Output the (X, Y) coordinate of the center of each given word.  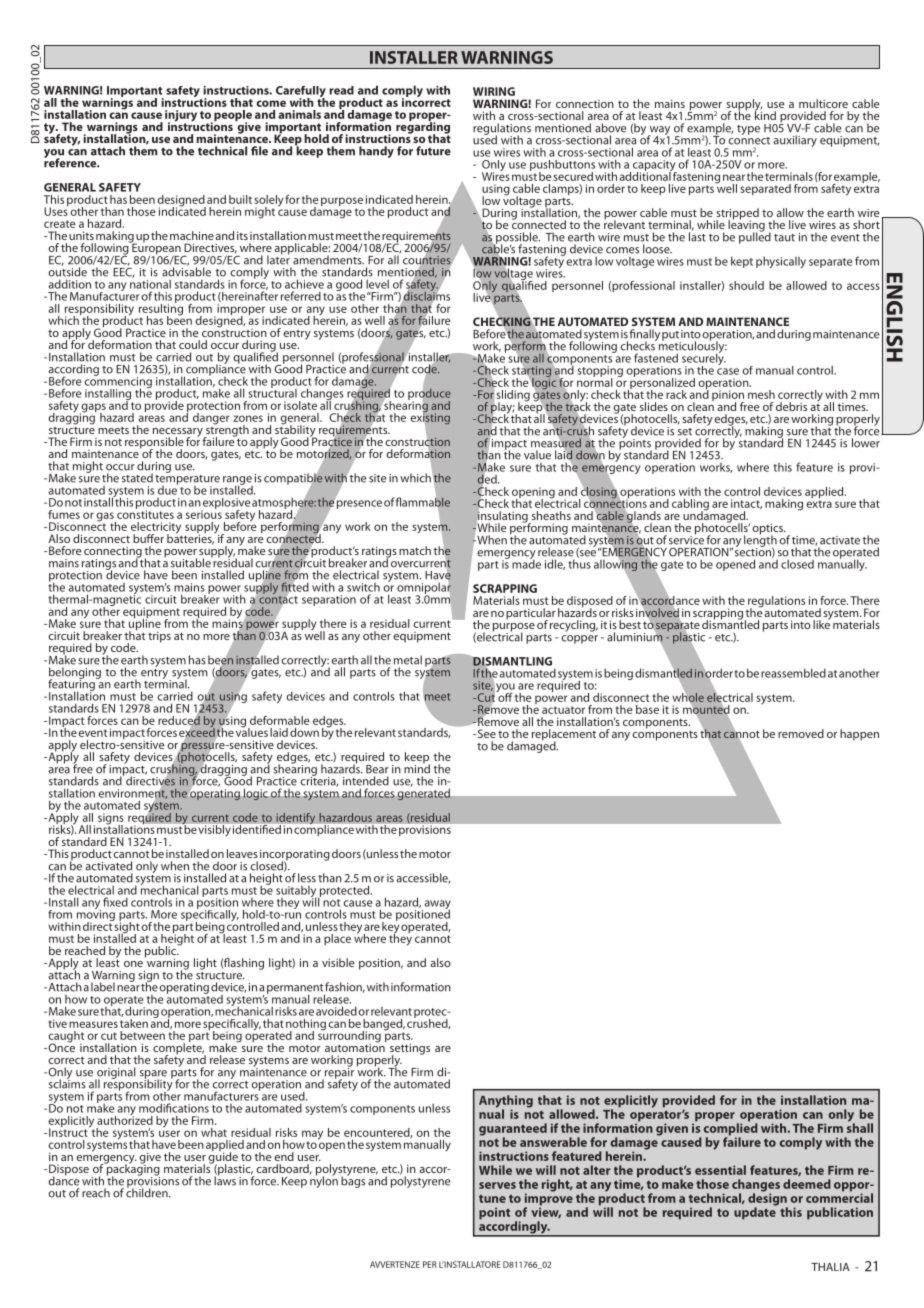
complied (731, 1129)
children (148, 1192)
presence (359, 504)
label (103, 987)
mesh (761, 394)
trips (159, 637)
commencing (118, 382)
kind (765, 114)
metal (408, 660)
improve (549, 1199)
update (755, 1212)
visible (338, 962)
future (433, 151)
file (259, 151)
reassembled (793, 673)
